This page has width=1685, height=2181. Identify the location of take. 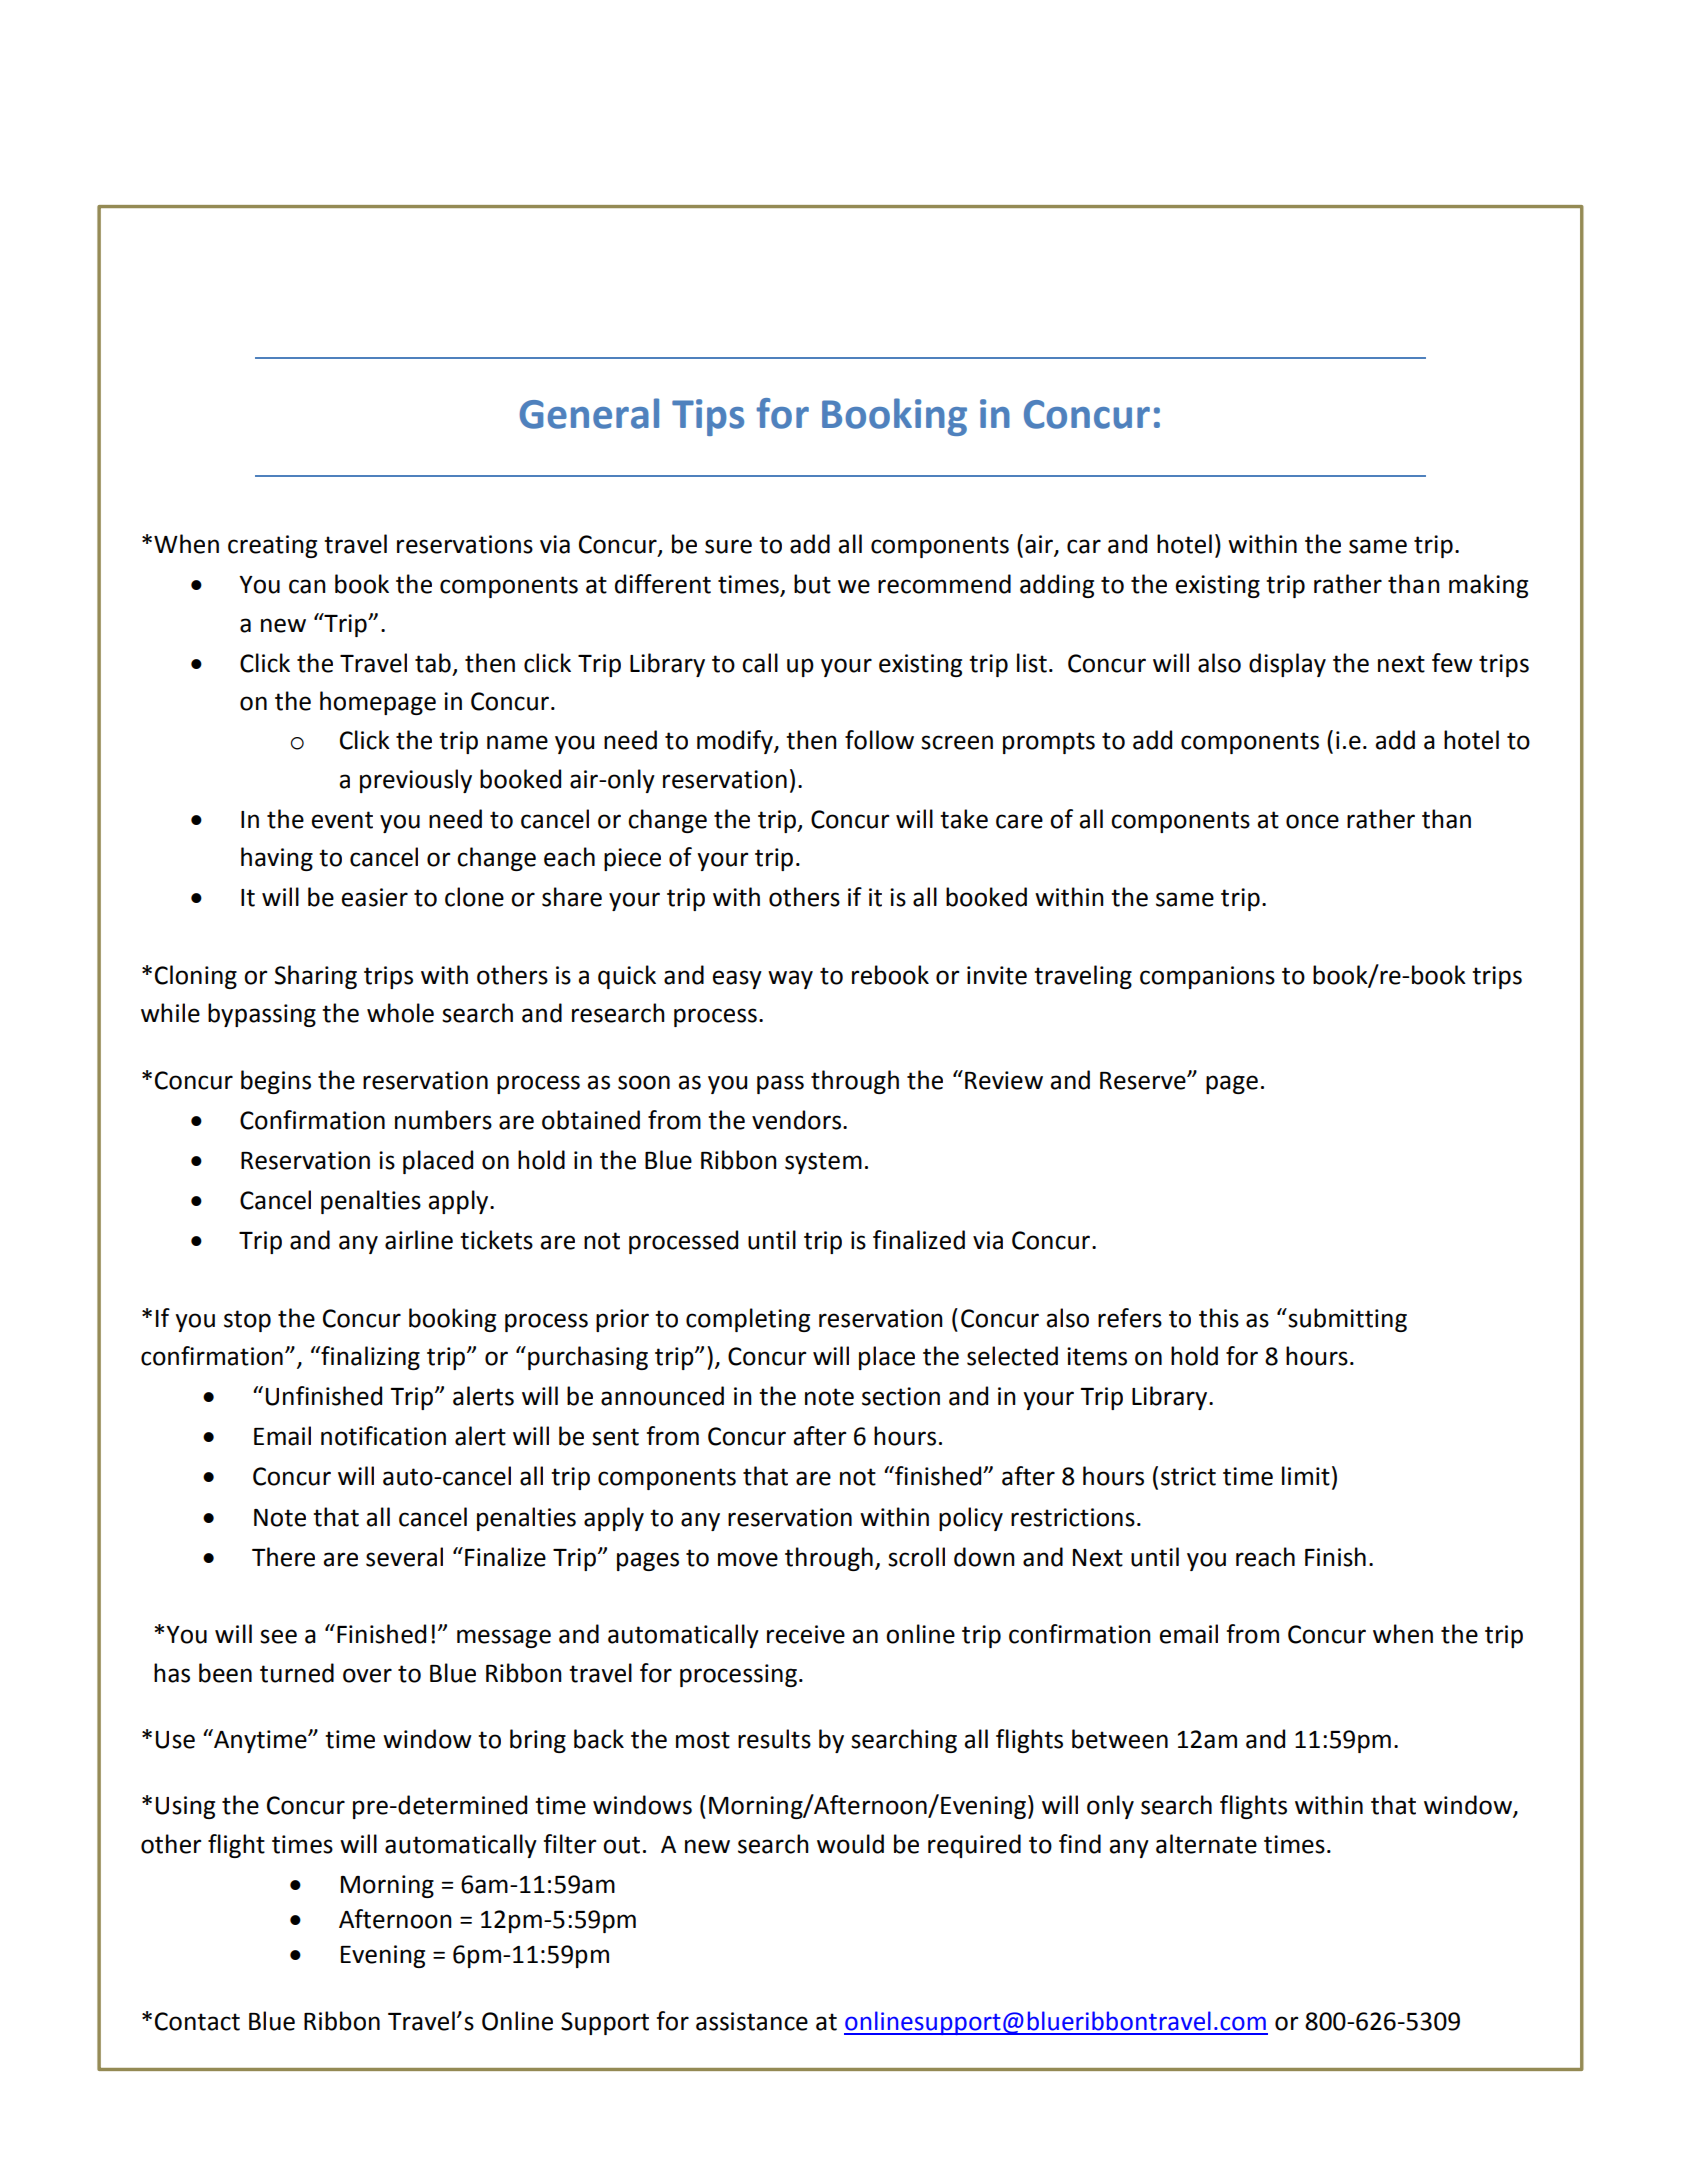
(964, 819).
